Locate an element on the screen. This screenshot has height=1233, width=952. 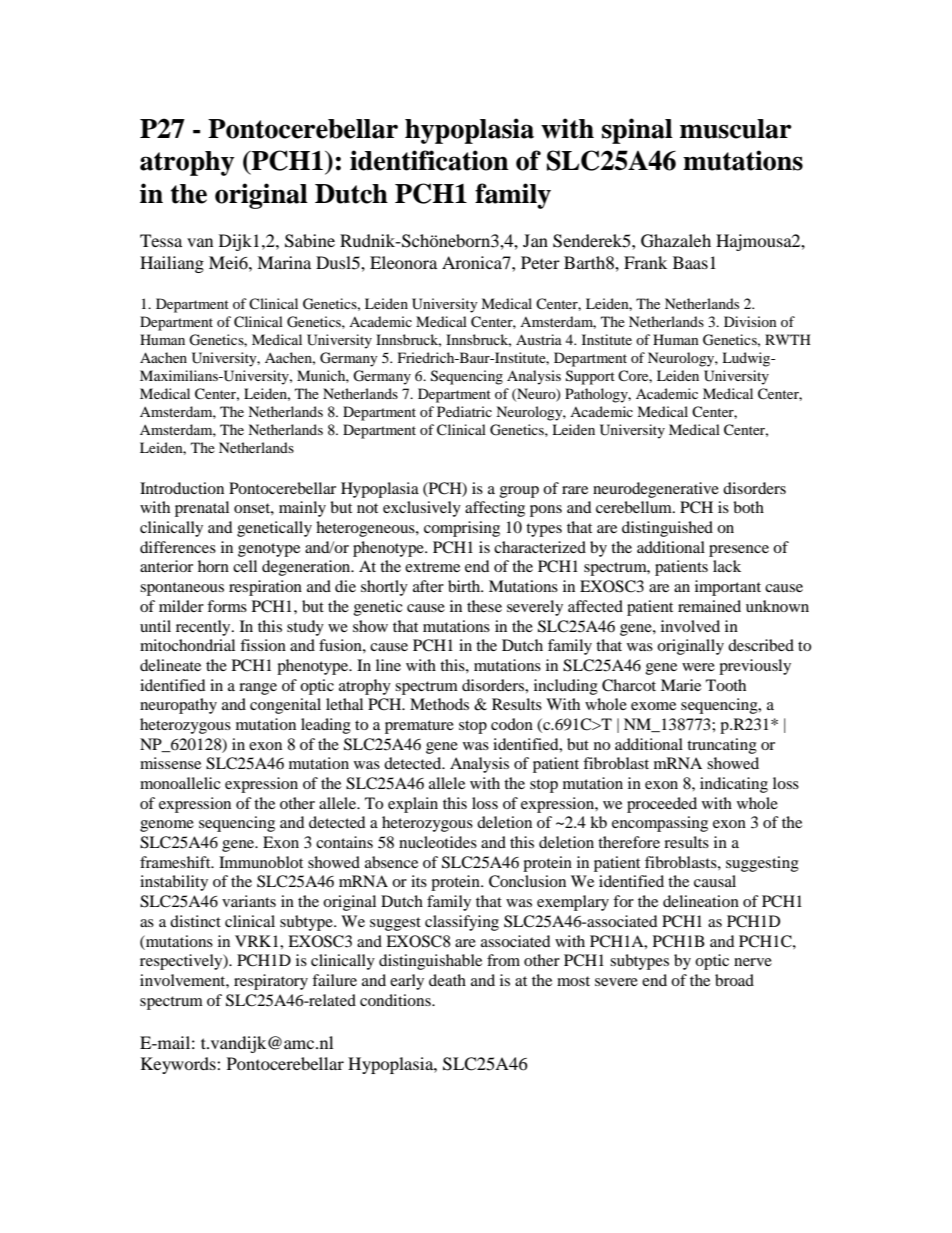
truncating is located at coordinates (722, 746).
